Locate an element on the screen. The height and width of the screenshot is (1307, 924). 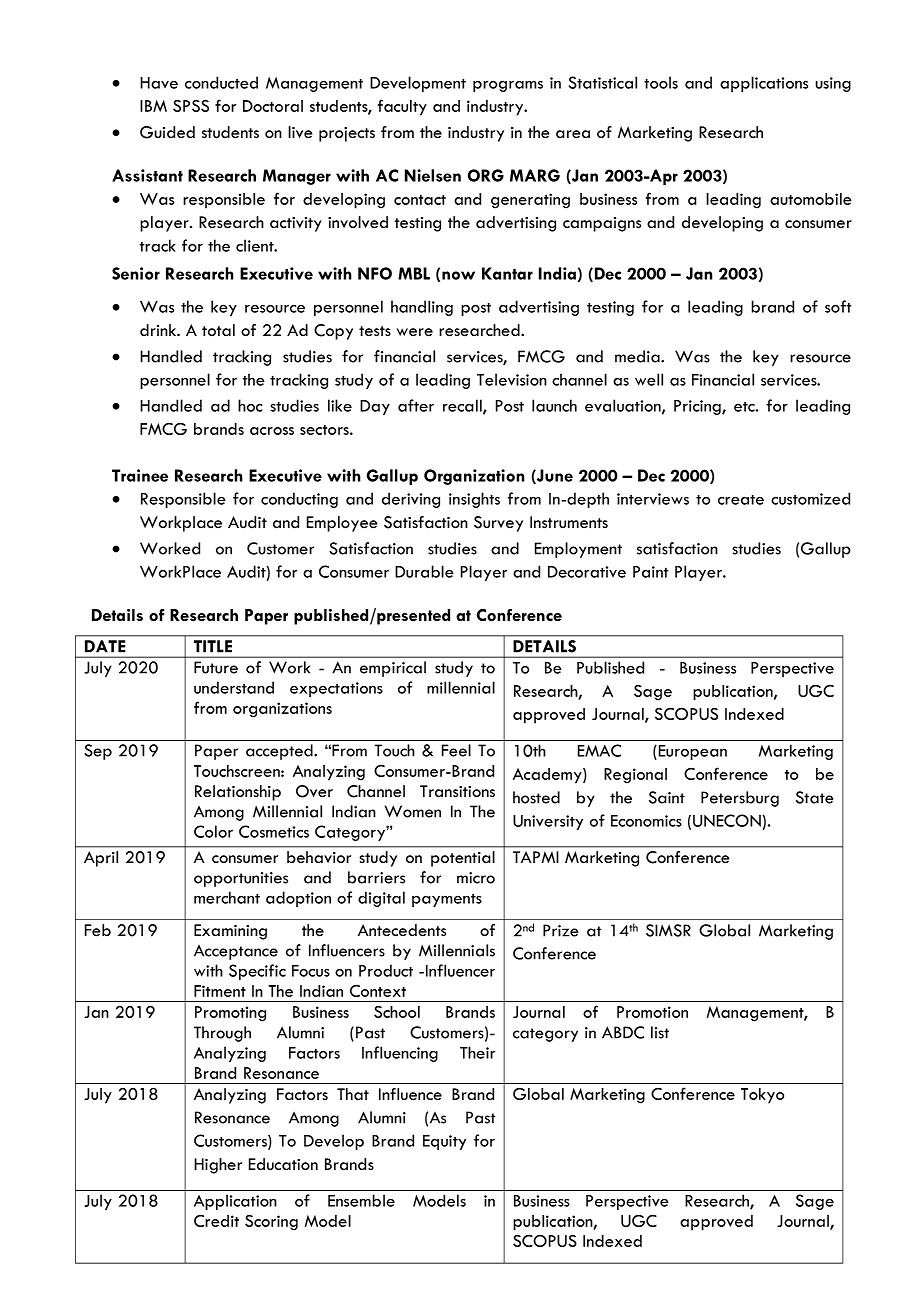
recall is located at coordinates (463, 406).
